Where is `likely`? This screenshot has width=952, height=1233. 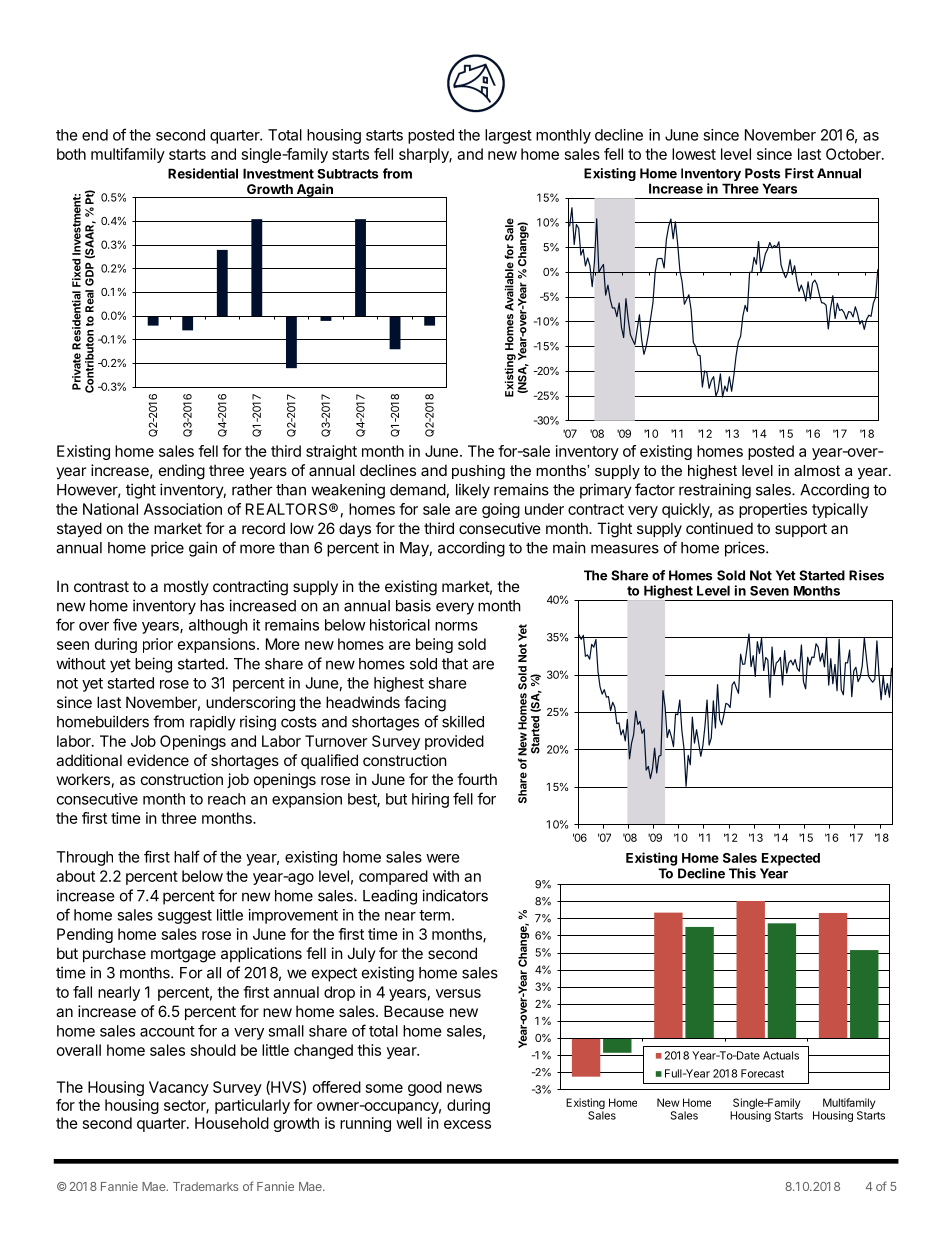
likely is located at coordinates (473, 491).
